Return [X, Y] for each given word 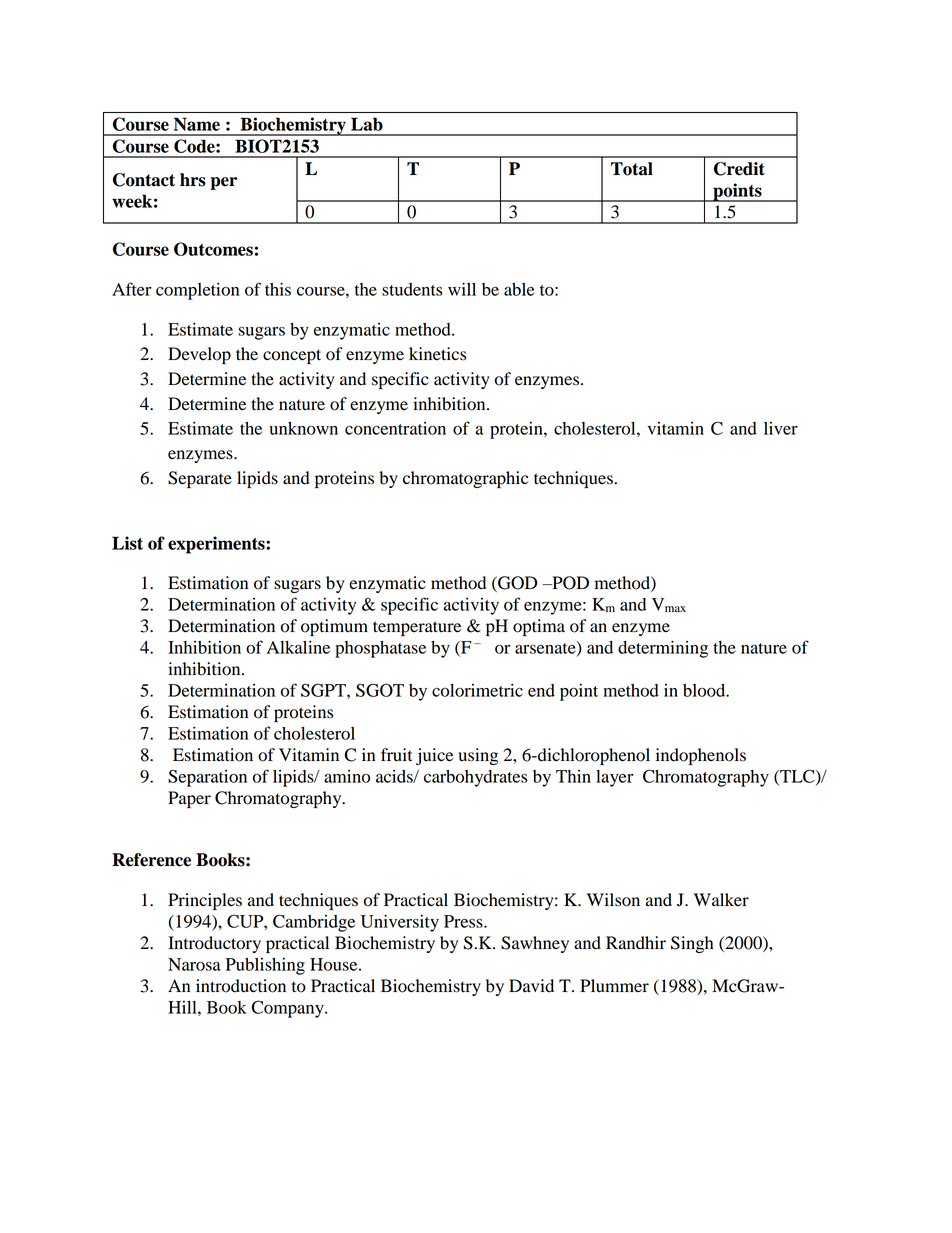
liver [781, 428]
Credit [739, 169]
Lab [367, 124]
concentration [395, 428]
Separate [200, 479]
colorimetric [477, 690]
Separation [207, 778]
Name [197, 124]
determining [663, 649]
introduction [241, 986]
